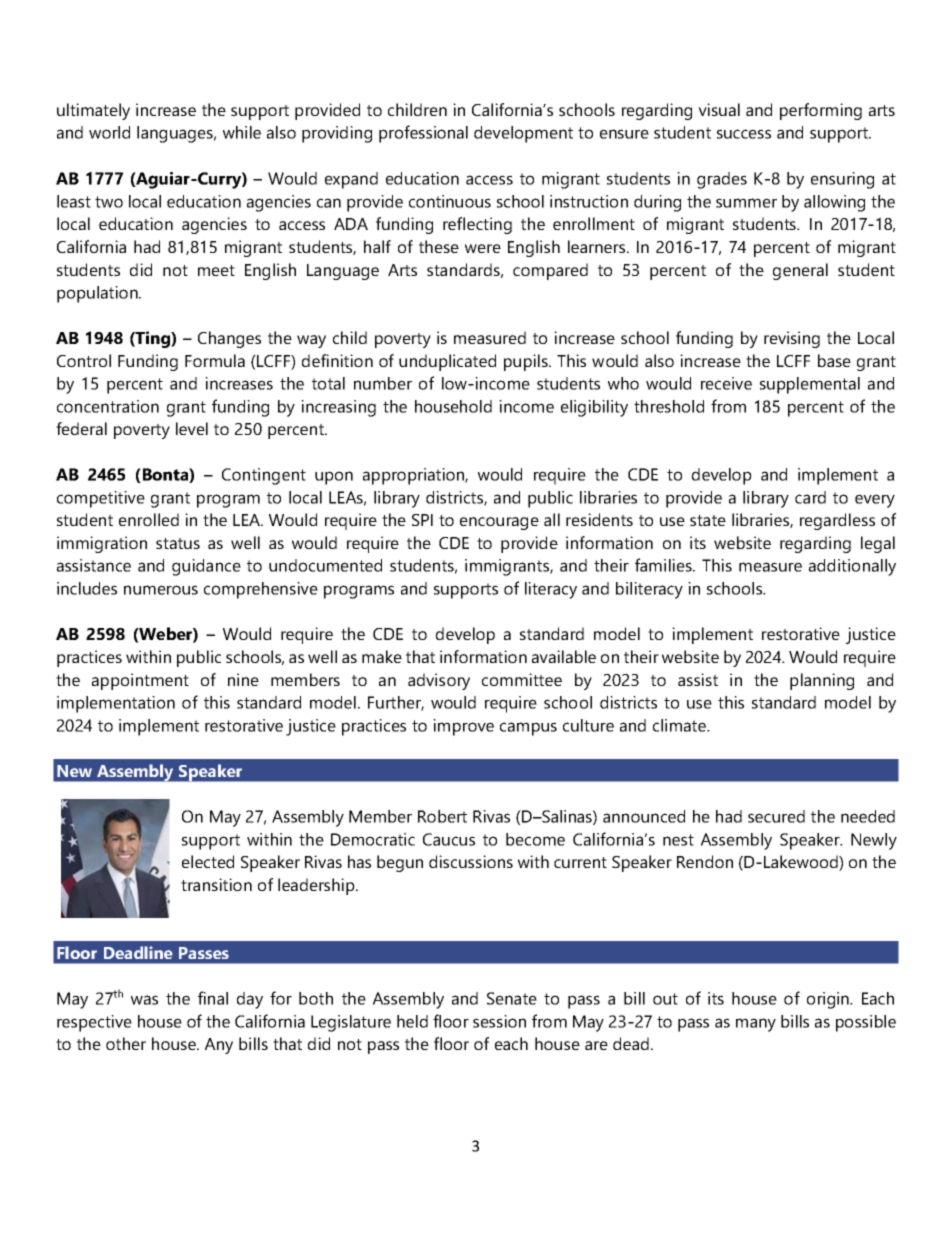 This screenshot has width=952, height=1233. I want to click on supplemental, so click(810, 385).
